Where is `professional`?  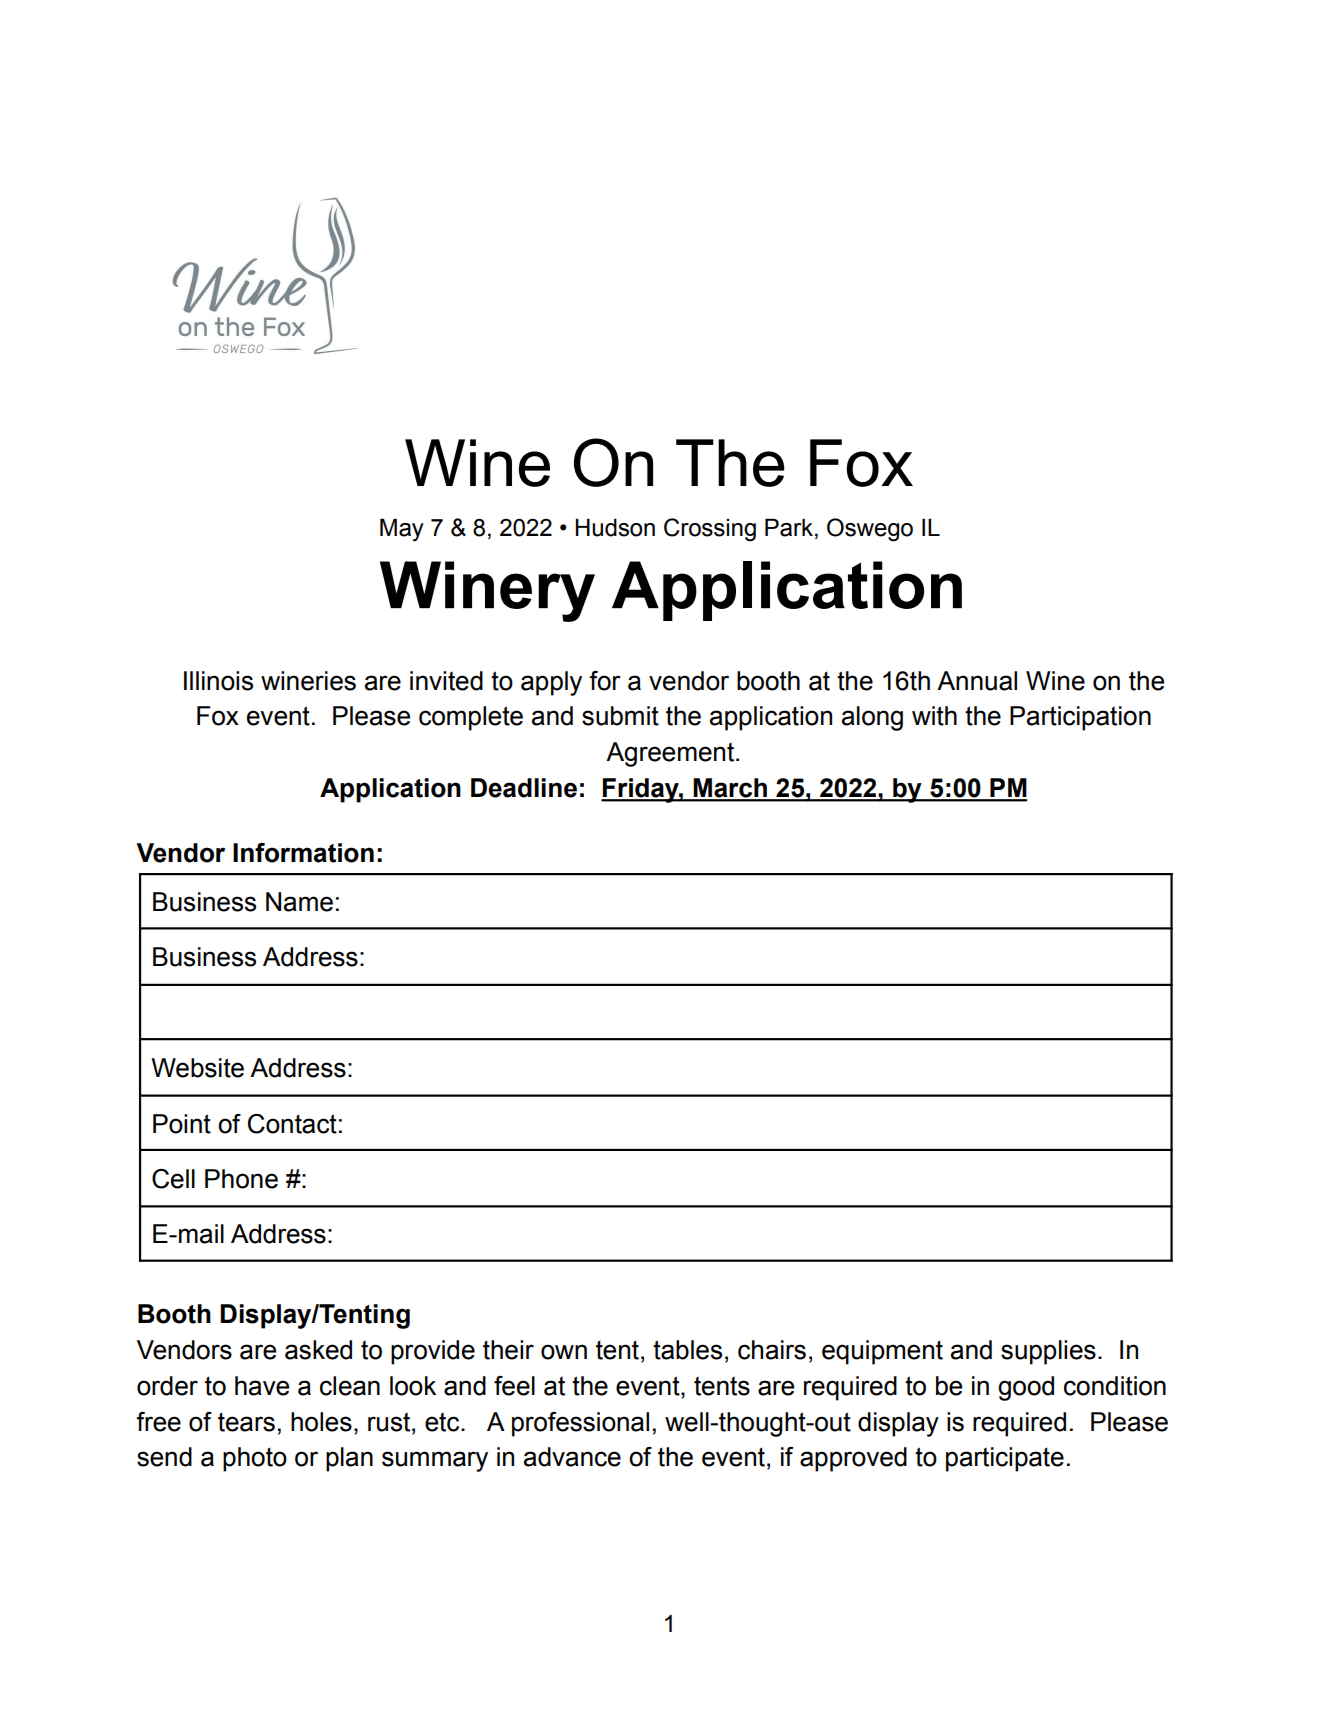 professional is located at coordinates (580, 1424).
